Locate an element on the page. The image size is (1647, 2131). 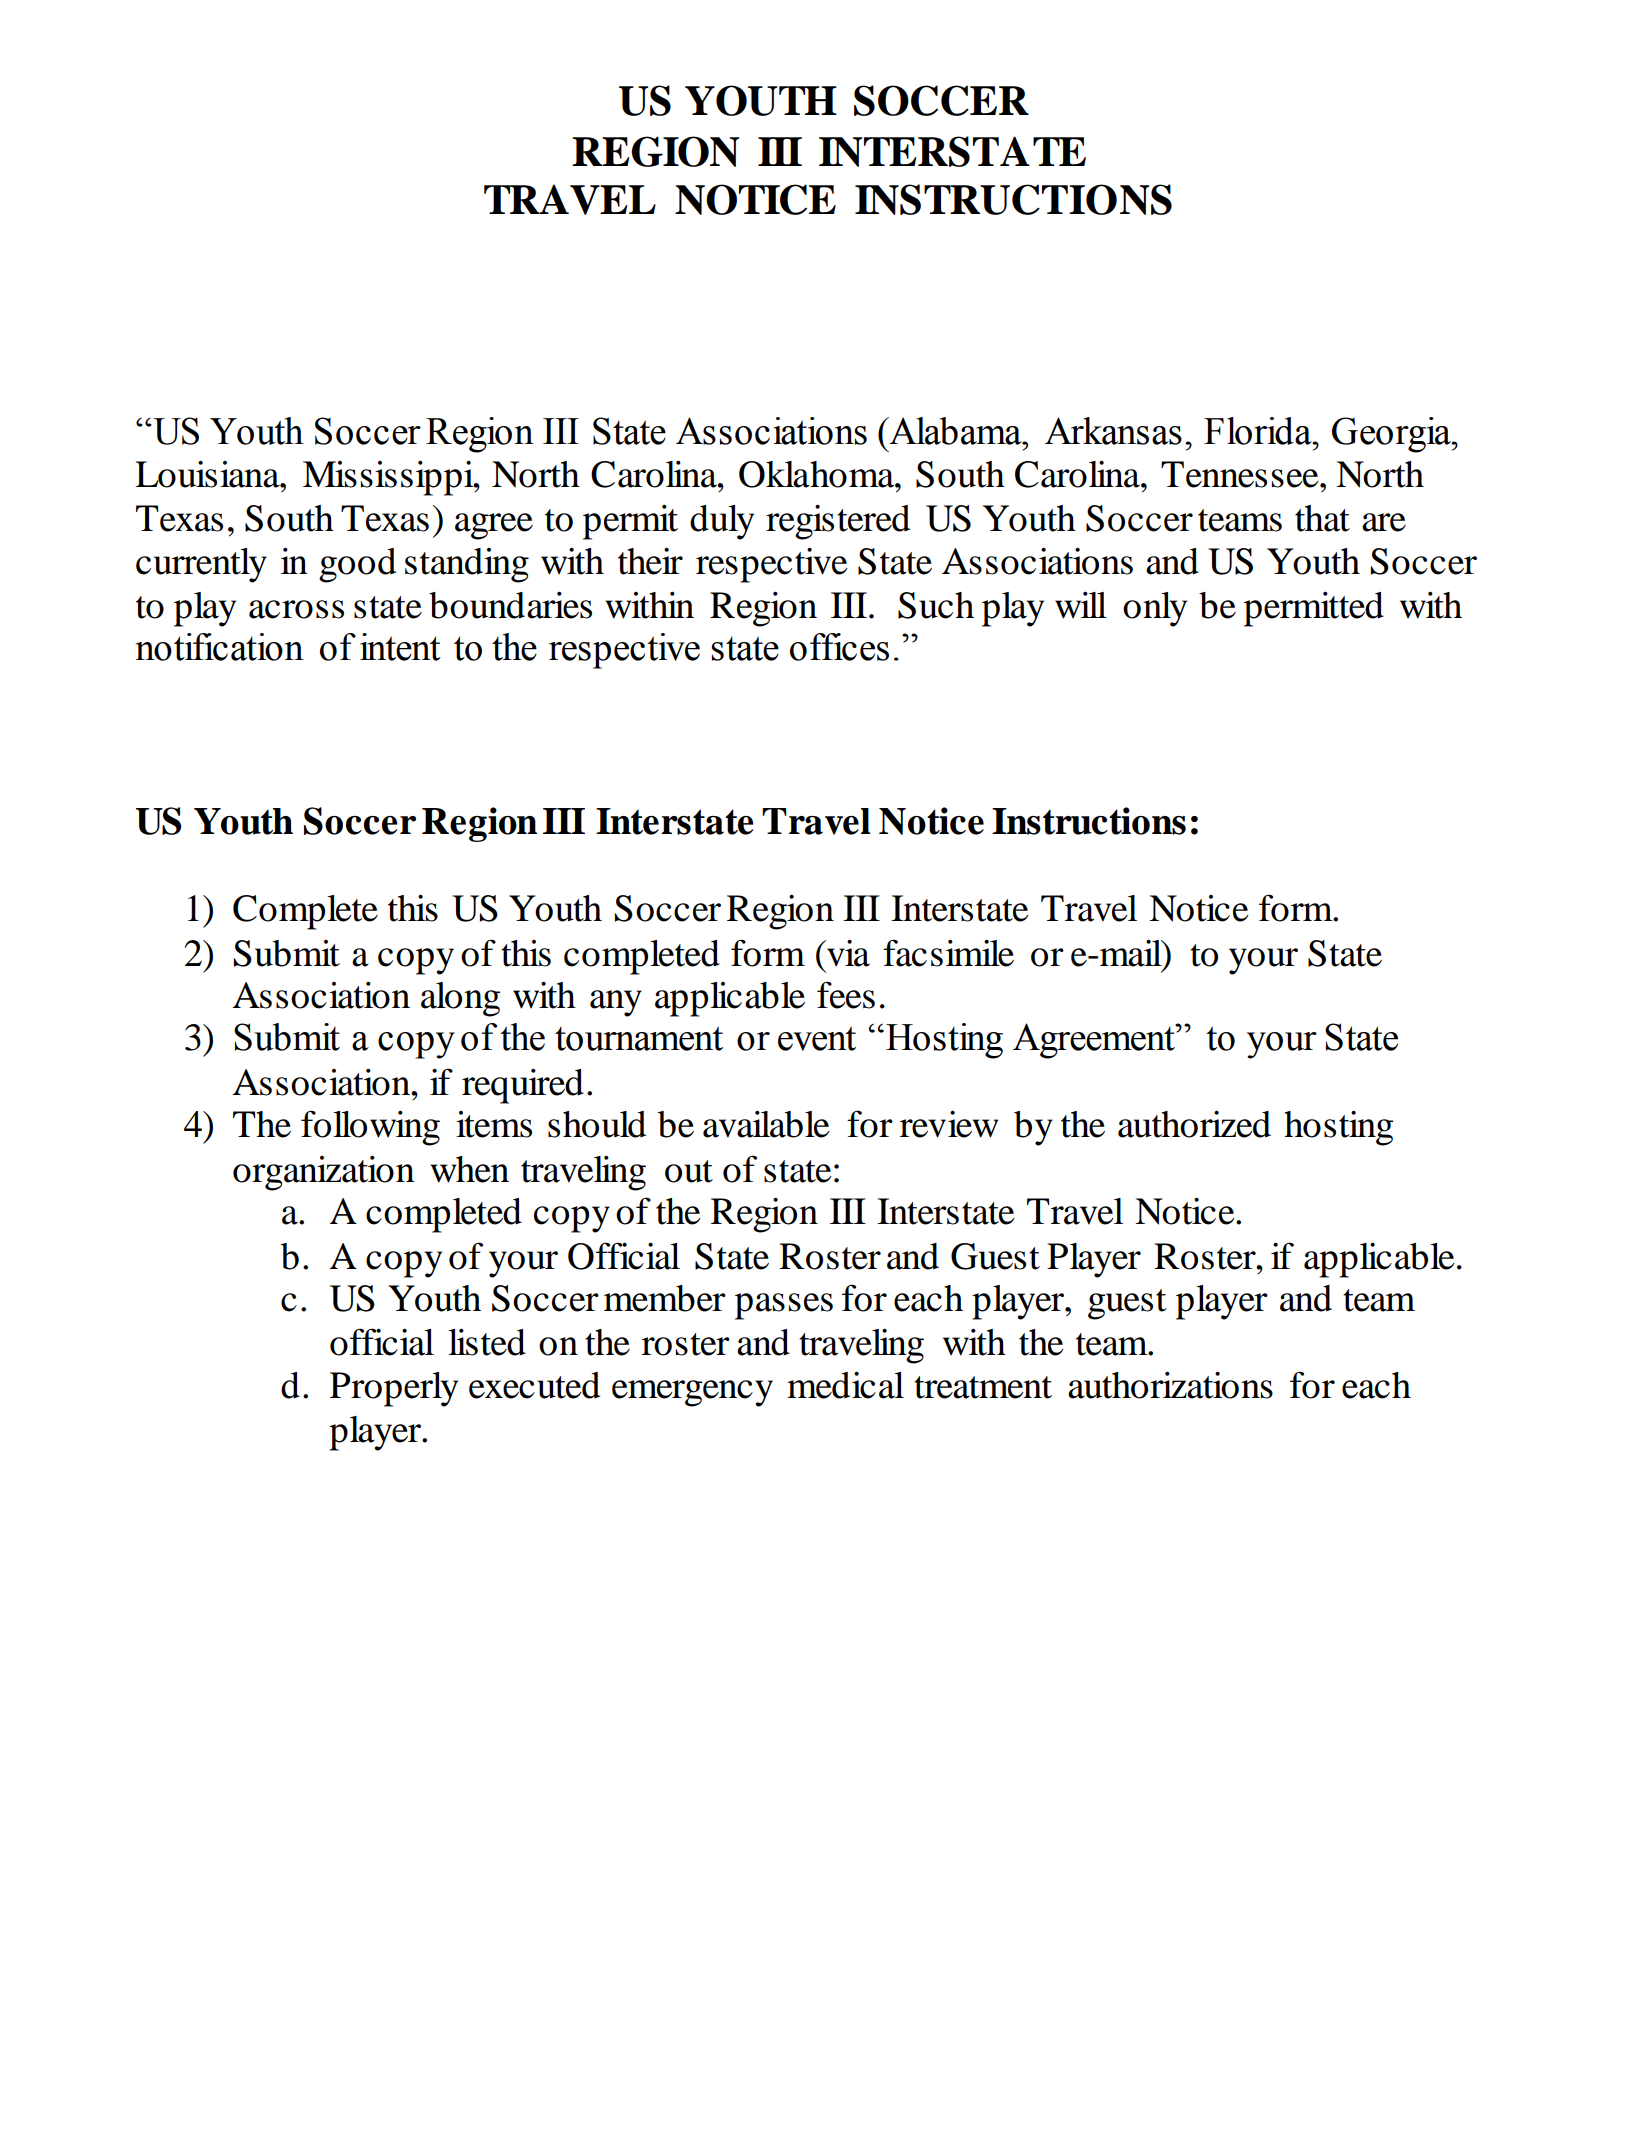
facsimile is located at coordinates (948, 953).
